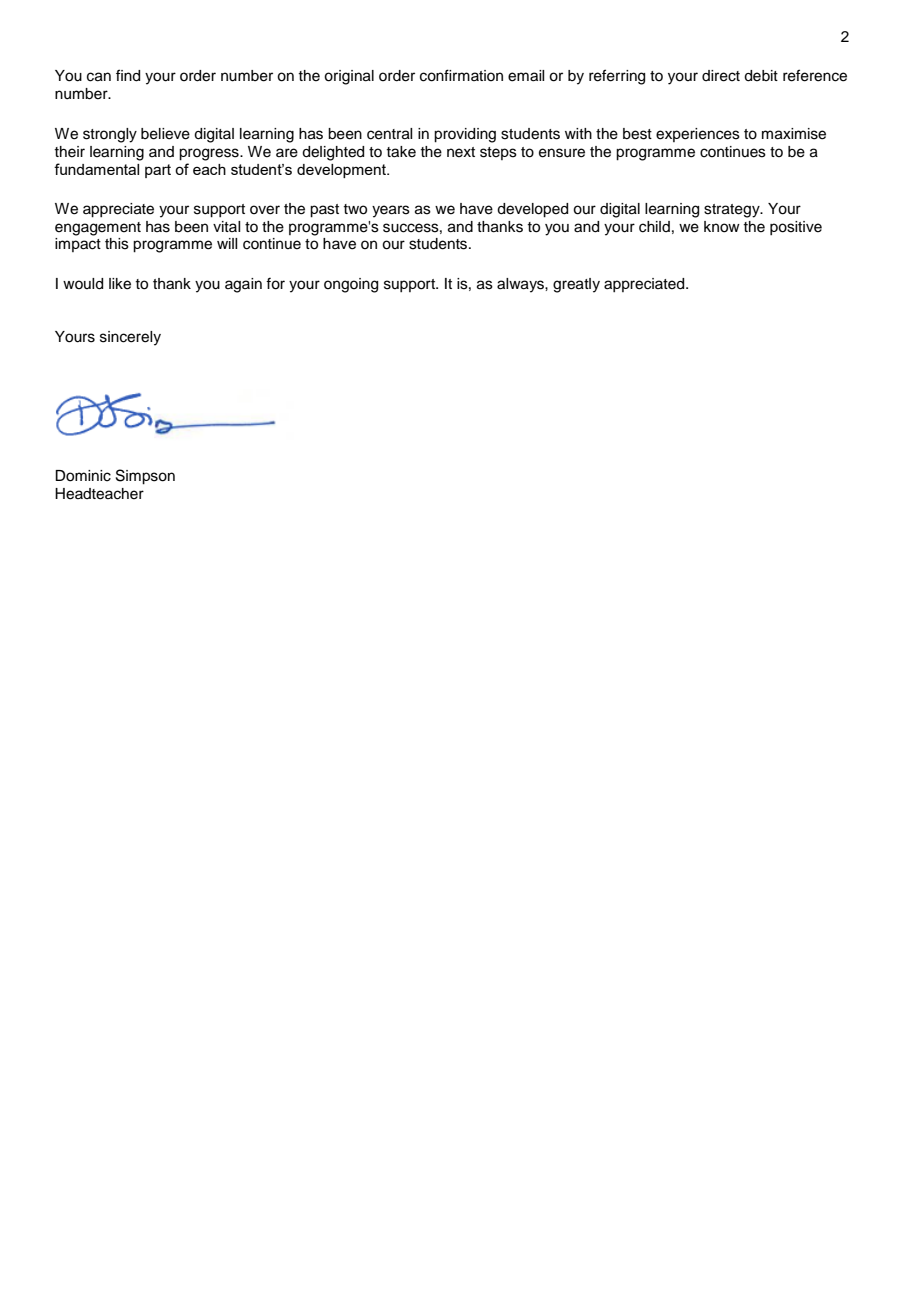 The image size is (924, 1308). What do you see at coordinates (130, 338) in the page?
I see `sincerely` at bounding box center [130, 338].
